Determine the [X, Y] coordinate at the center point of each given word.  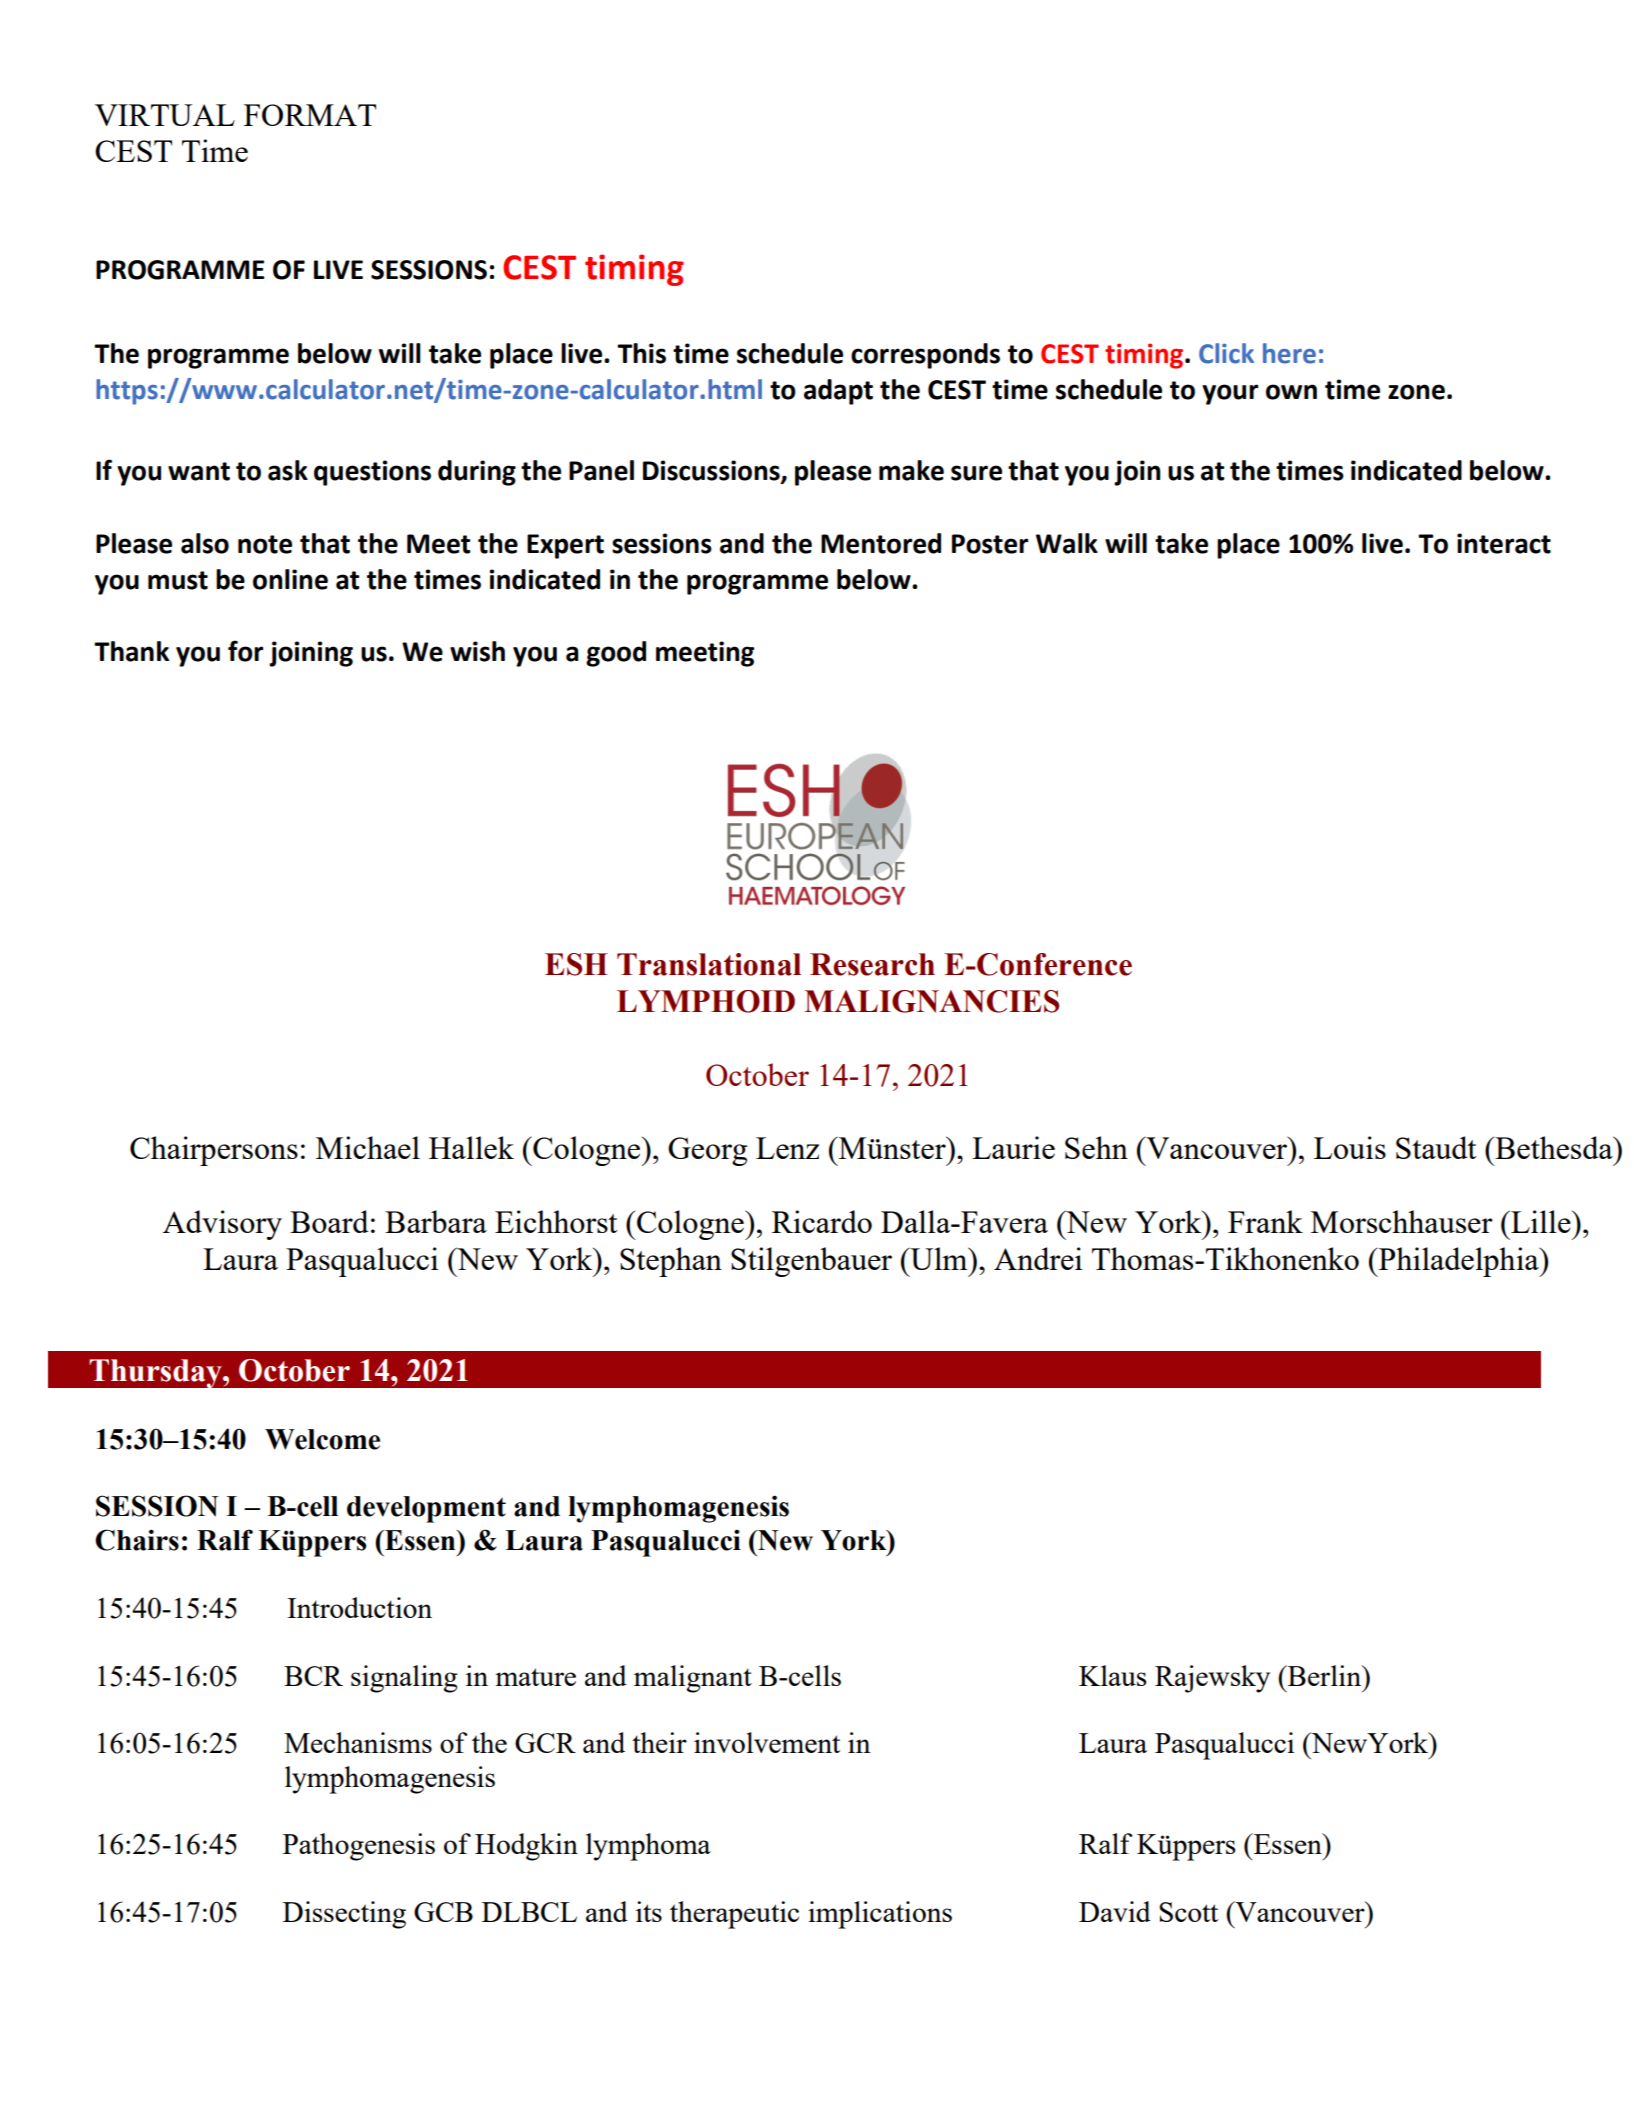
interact [1504, 543]
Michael [368, 1147]
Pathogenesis [359, 1847]
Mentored [881, 543]
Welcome [322, 1439]
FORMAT [310, 115]
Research [872, 964]
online [290, 579]
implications [880, 1915]
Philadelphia [1459, 1262]
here [1289, 353]
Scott [1188, 1912]
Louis [1350, 1147]
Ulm [939, 1258]
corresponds [925, 356]
